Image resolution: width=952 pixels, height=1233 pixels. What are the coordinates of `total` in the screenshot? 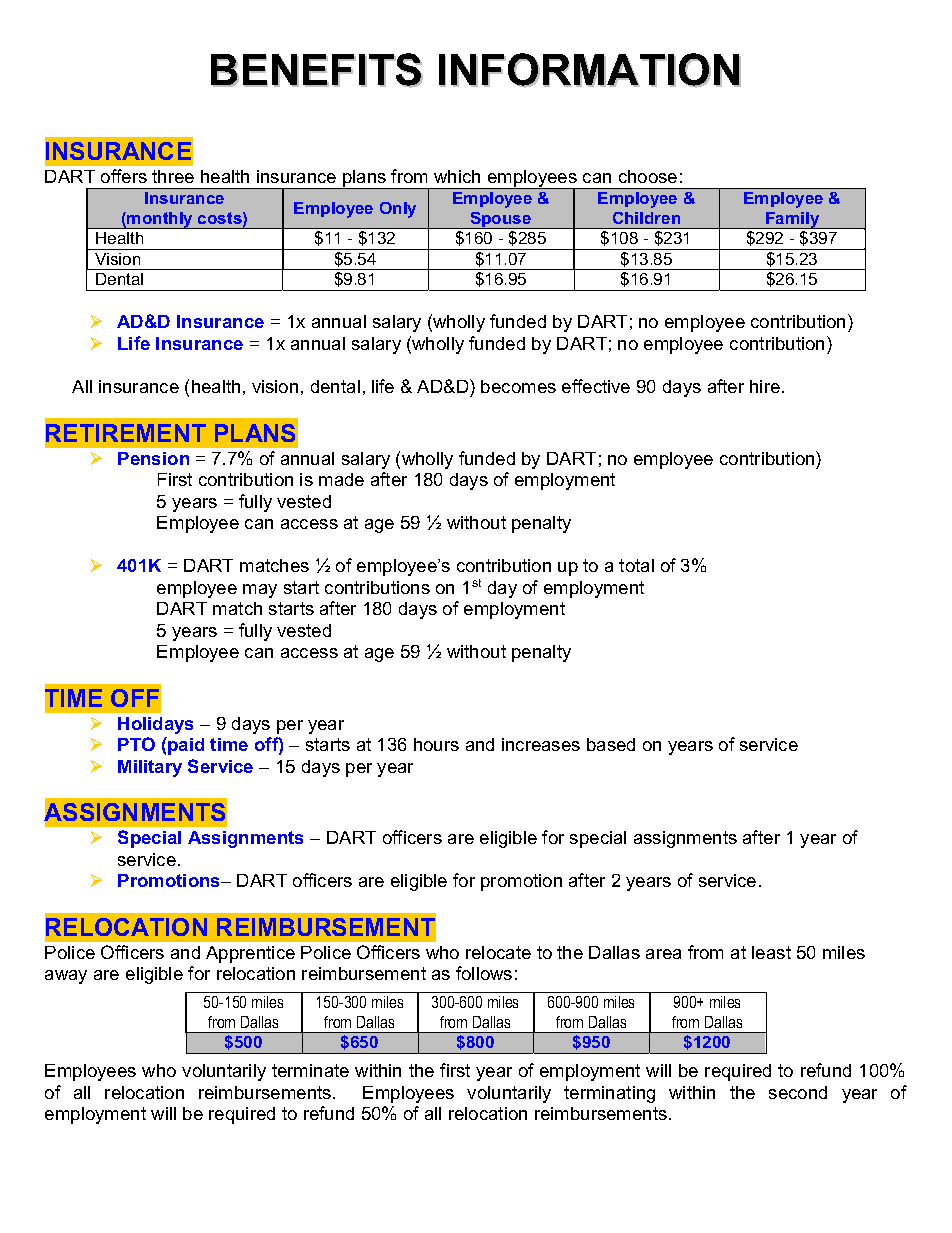 It's located at (636, 565).
